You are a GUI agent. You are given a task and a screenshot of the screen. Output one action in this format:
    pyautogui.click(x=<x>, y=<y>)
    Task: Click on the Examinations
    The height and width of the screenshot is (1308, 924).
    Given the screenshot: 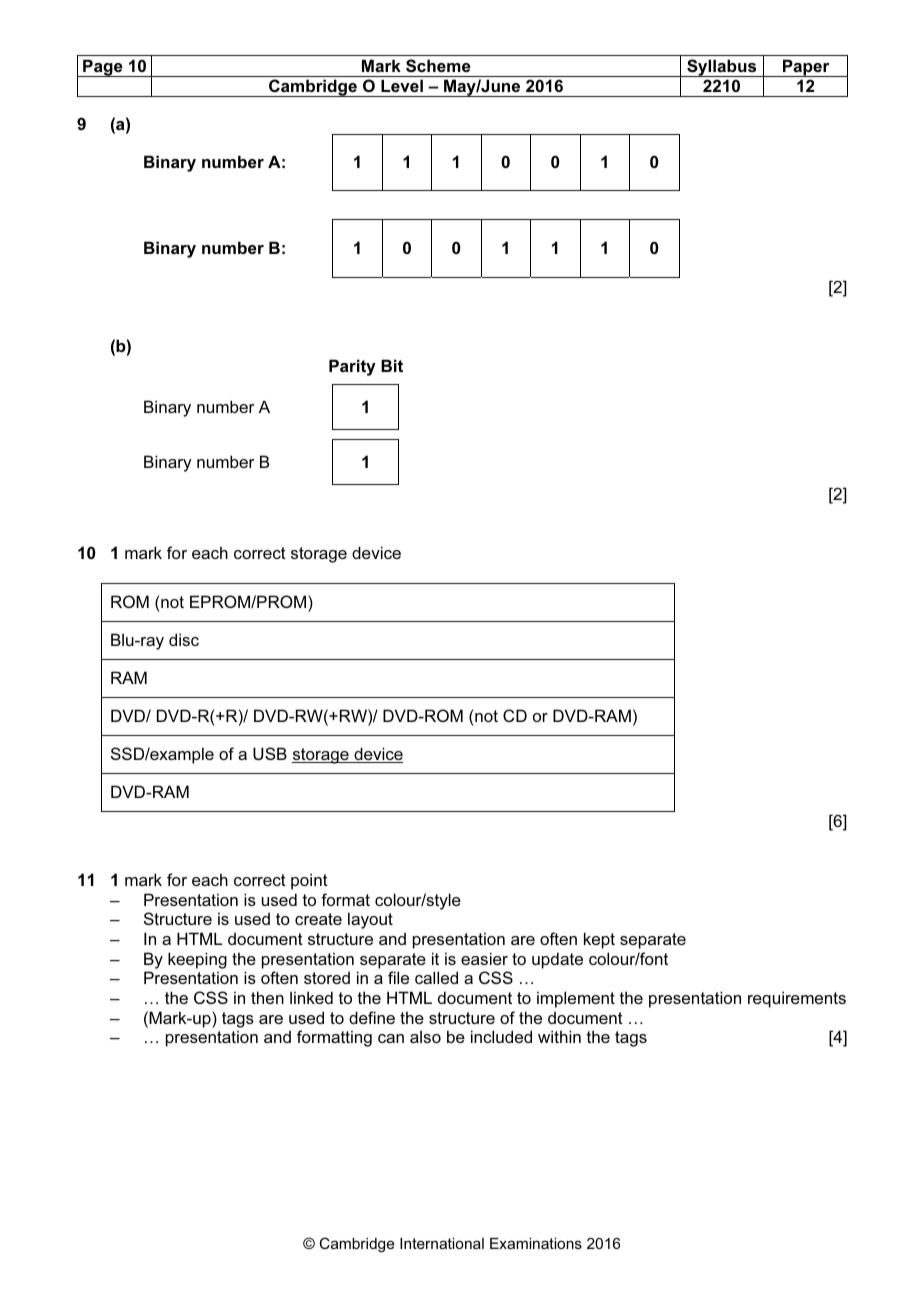 What is the action you would take?
    pyautogui.click(x=536, y=1243)
